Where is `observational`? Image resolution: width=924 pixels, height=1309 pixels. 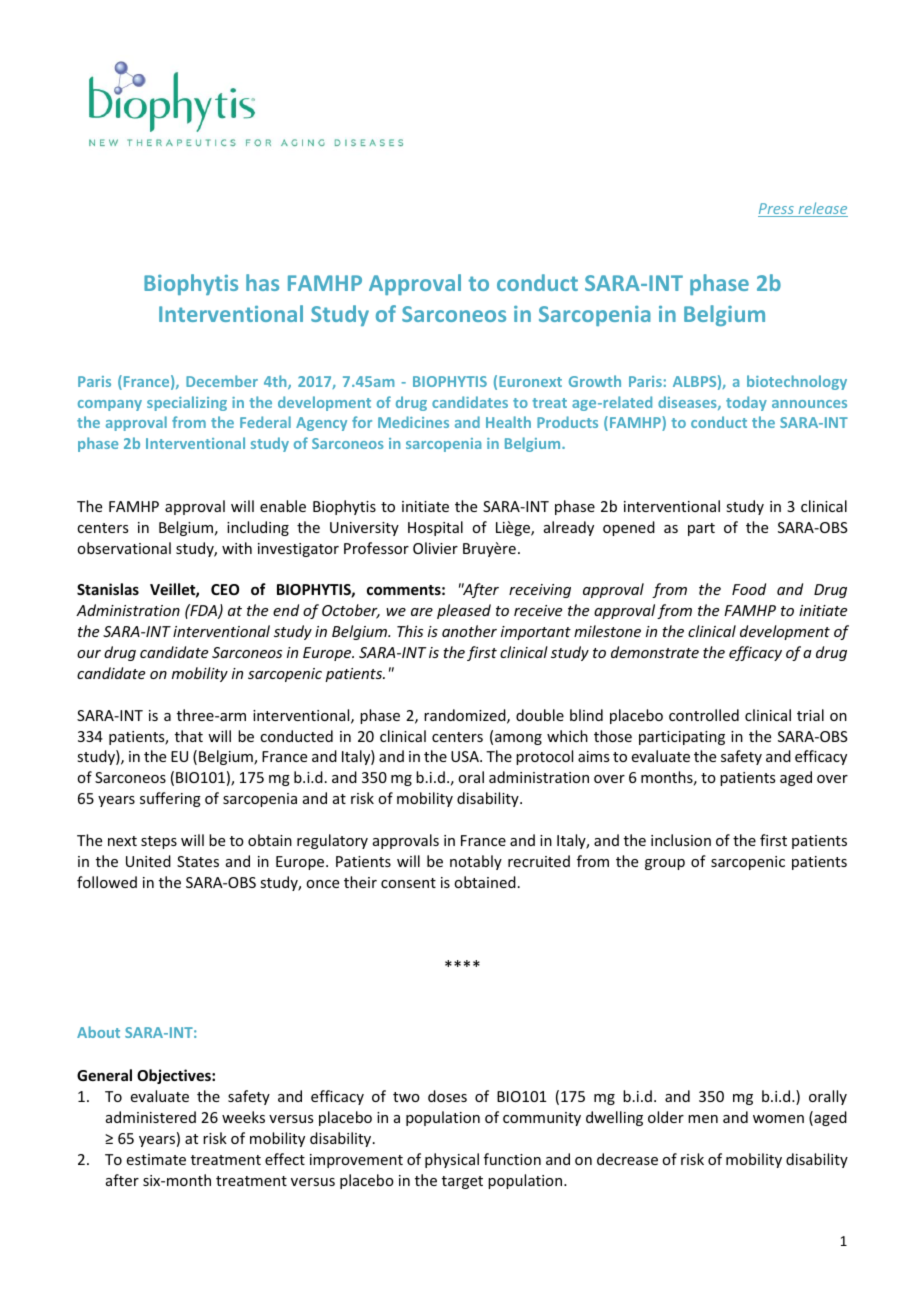 observational is located at coordinates (124, 548).
